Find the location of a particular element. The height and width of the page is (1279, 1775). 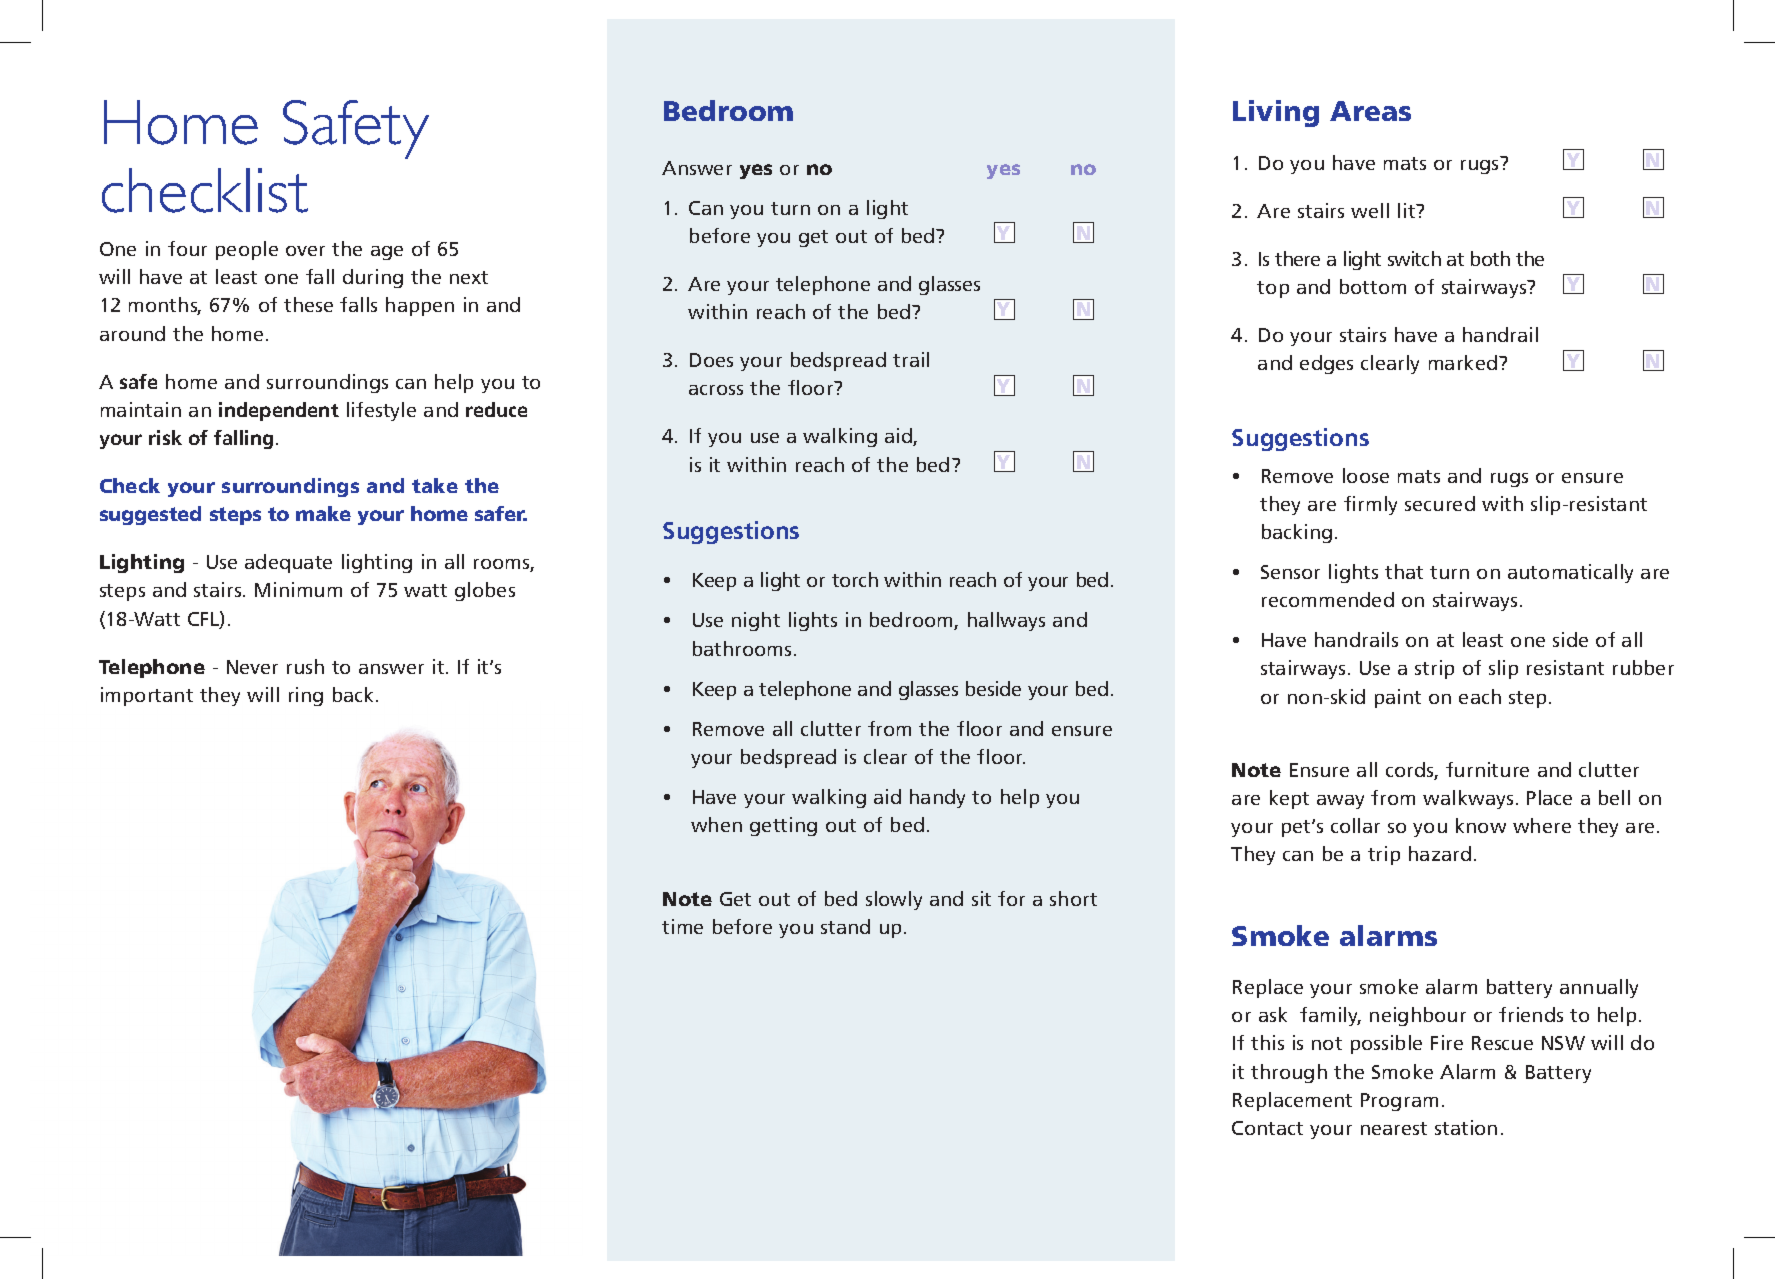

over is located at coordinates (305, 251).
